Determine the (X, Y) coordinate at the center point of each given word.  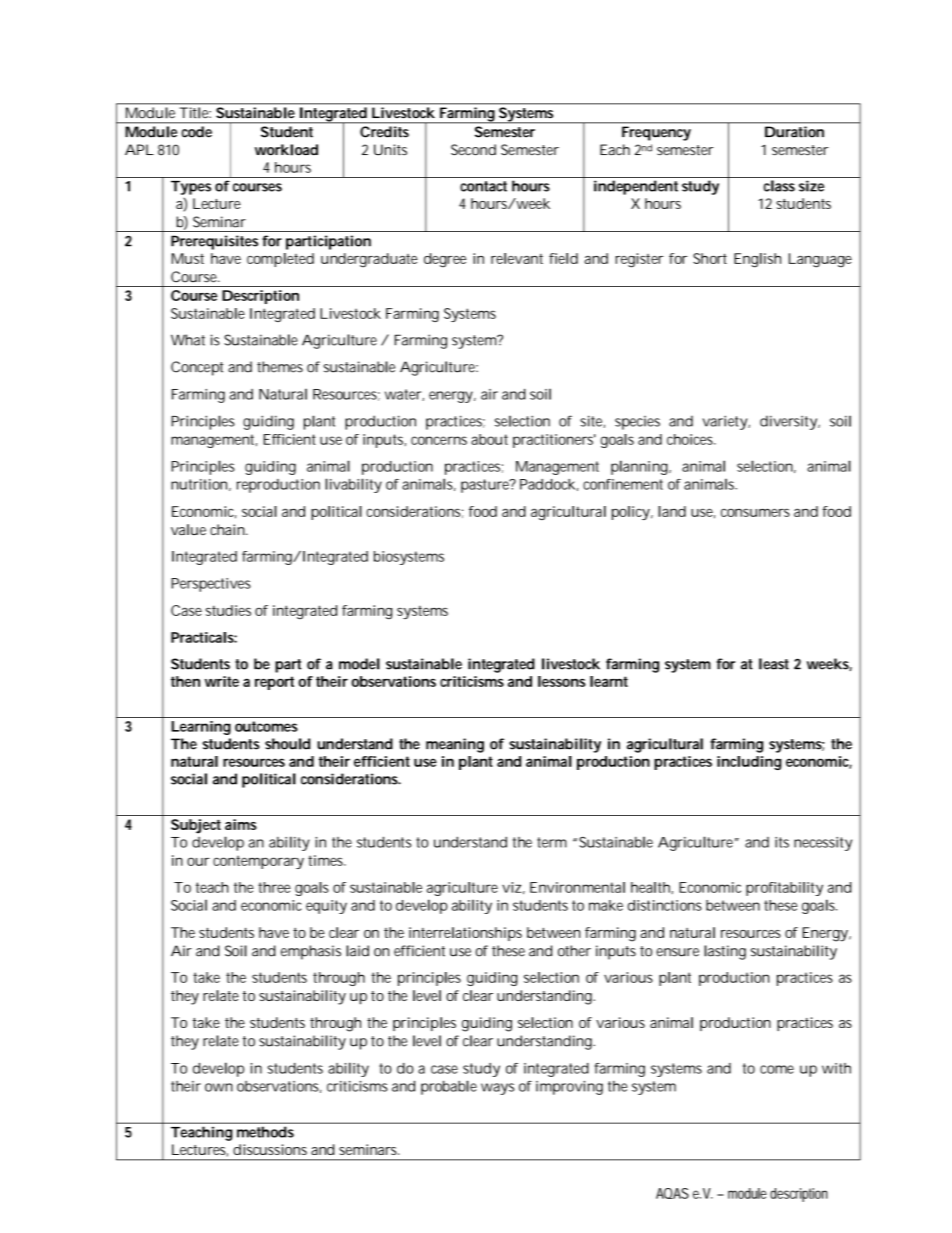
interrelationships (465, 934)
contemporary (258, 862)
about (489, 439)
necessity (823, 844)
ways (497, 1089)
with (836, 1068)
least (774, 664)
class (779, 186)
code (197, 131)
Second (473, 150)
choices (691, 439)
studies (228, 610)
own (219, 1087)
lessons (562, 681)
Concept (197, 368)
